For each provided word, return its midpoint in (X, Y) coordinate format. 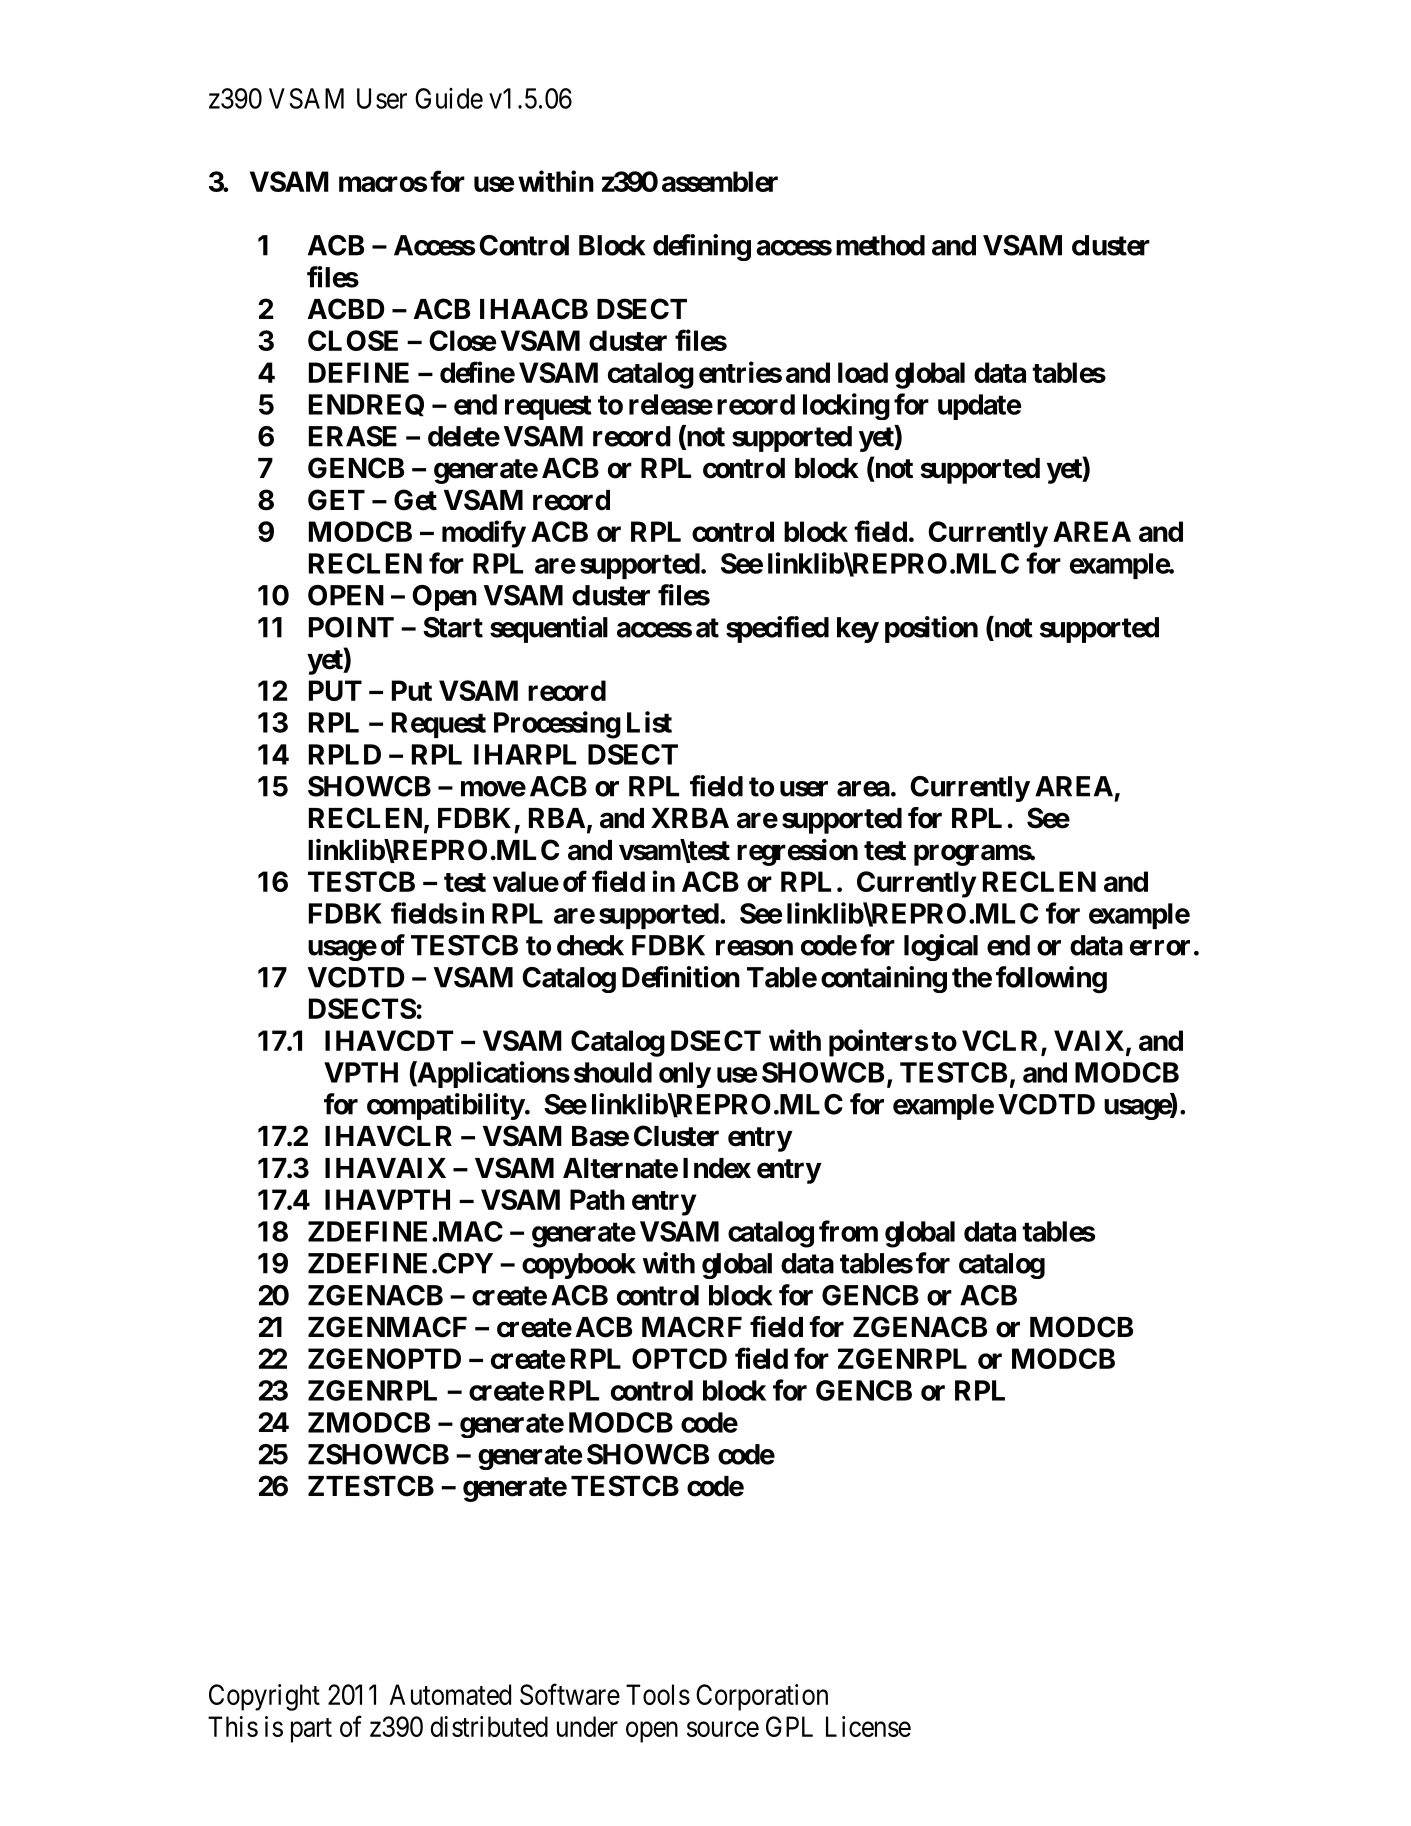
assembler (720, 181)
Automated (450, 1694)
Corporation (762, 1697)
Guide (449, 98)
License (868, 1726)
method (880, 245)
